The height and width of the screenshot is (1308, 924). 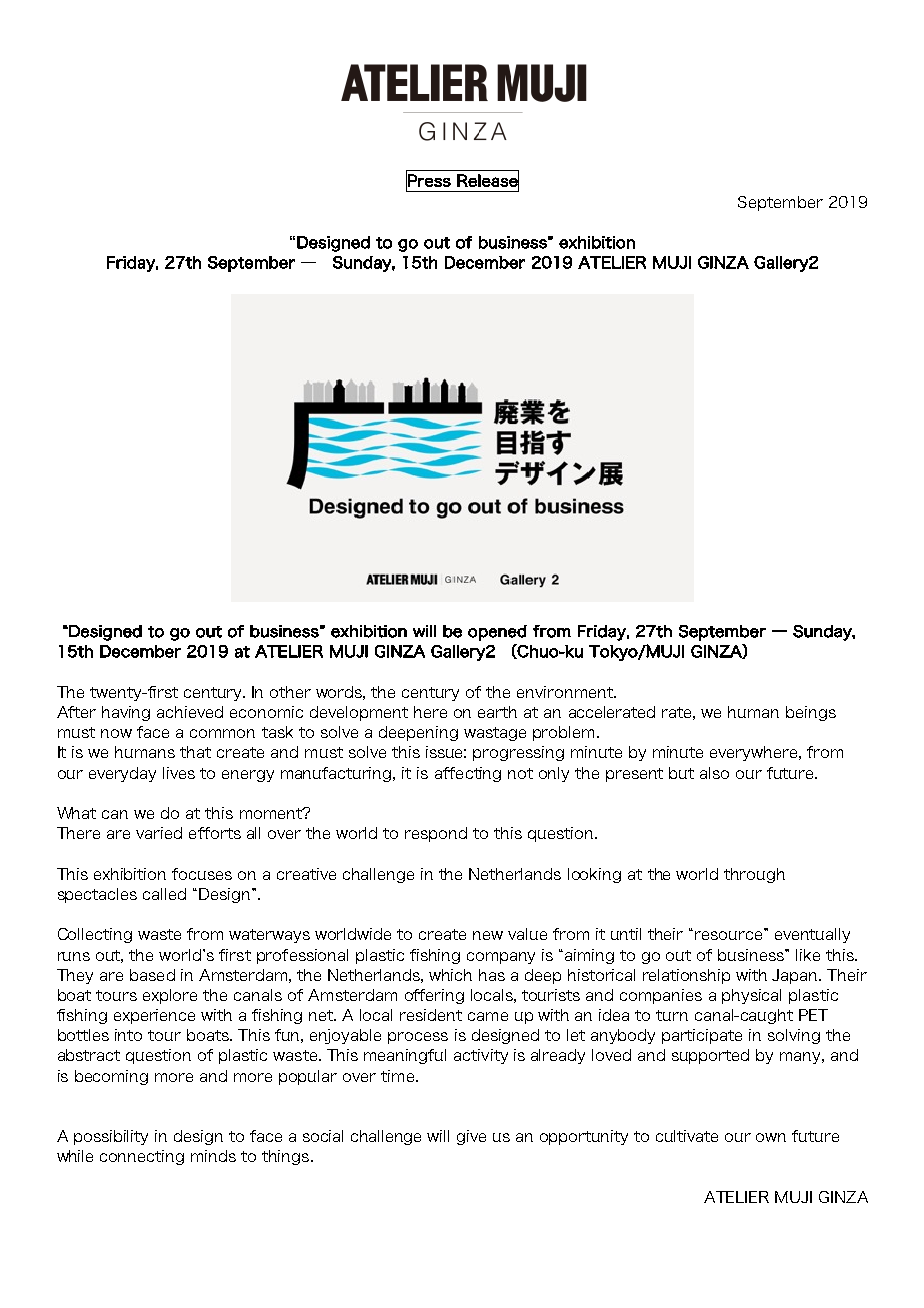 I want to click on environment, so click(x=566, y=692).
